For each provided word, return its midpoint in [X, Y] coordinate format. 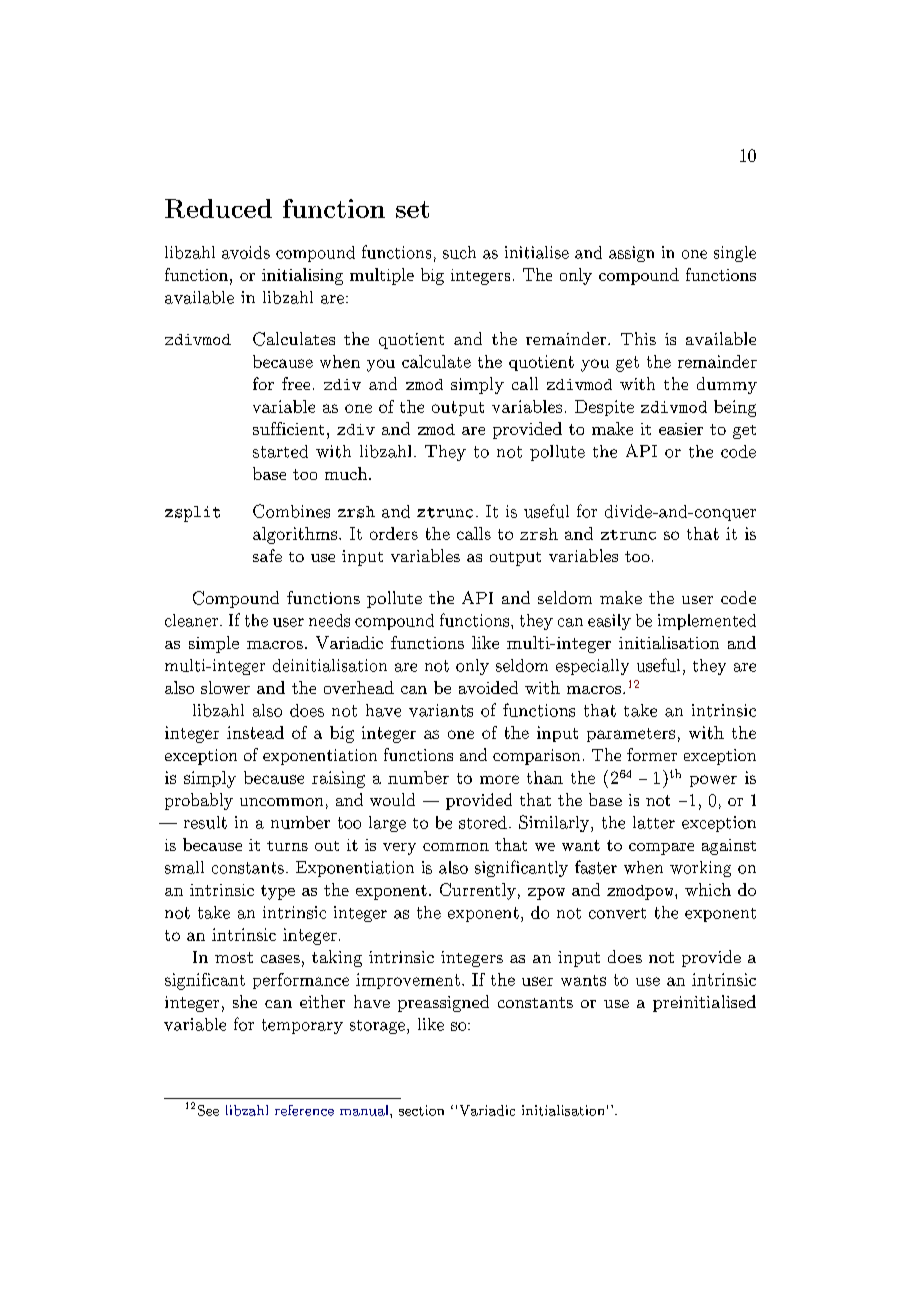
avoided [488, 687]
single [735, 254]
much [346, 473]
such [459, 252]
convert [617, 913]
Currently [478, 891]
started [280, 451]
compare [661, 849]
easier [681, 429]
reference [304, 1110]
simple [214, 644]
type [278, 892]
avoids [246, 252]
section [421, 1110]
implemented [707, 622]
